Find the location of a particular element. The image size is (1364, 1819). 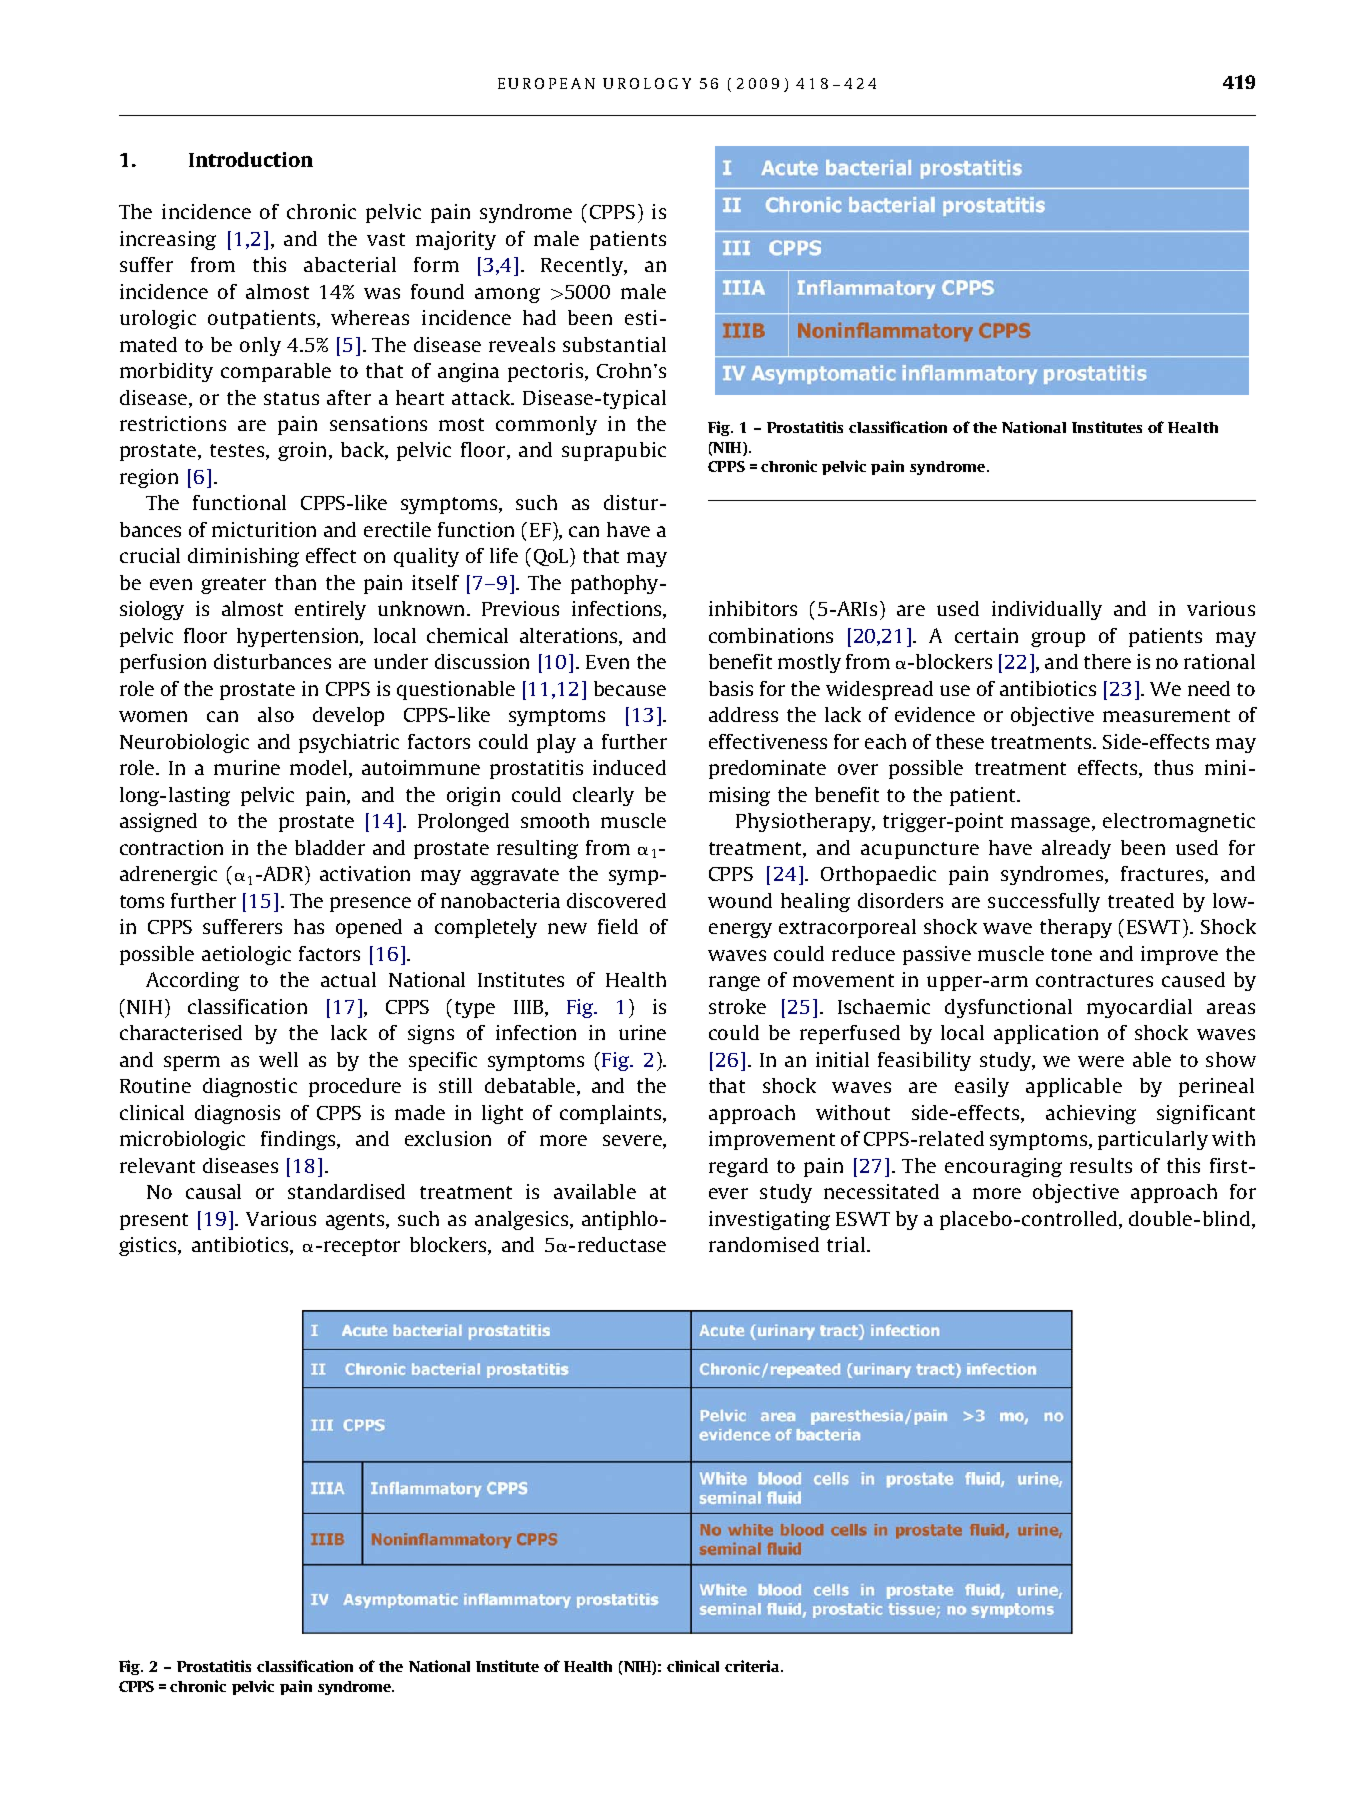

Recently is located at coordinates (583, 266).
